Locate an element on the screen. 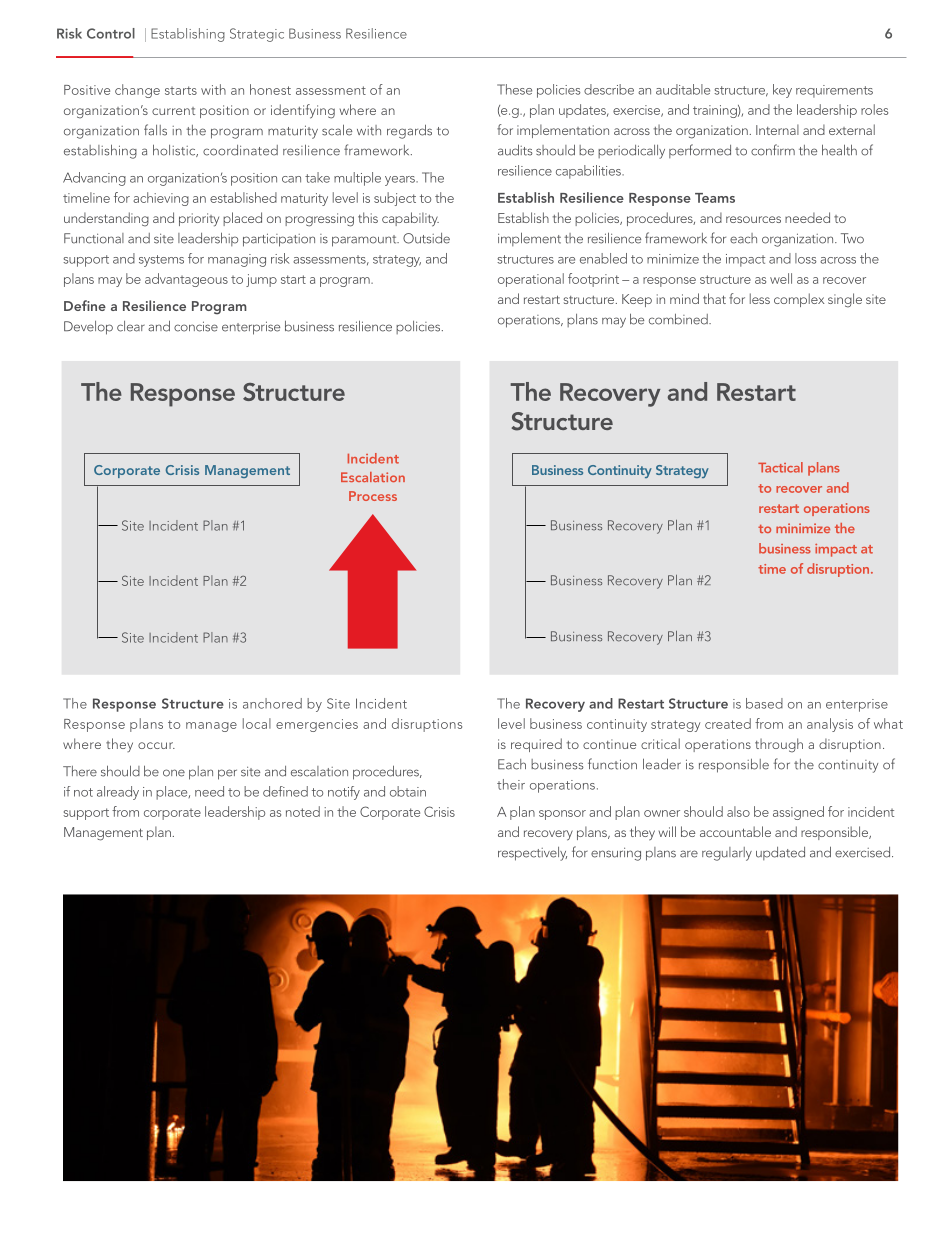 The width and height of the screenshot is (952, 1233). already is located at coordinates (118, 793).
